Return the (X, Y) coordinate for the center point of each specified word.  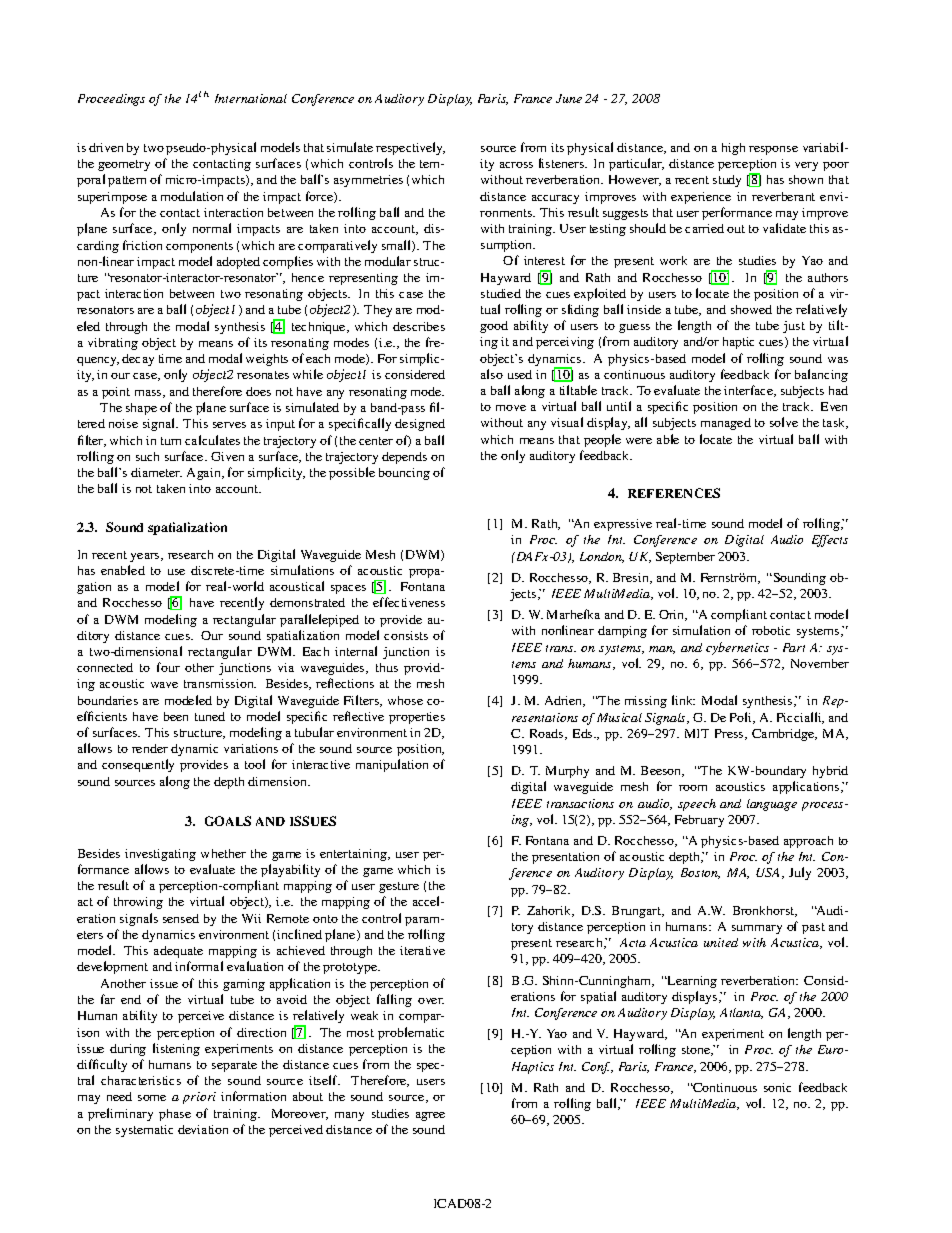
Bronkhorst (765, 911)
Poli (742, 718)
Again (205, 474)
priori (199, 1098)
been (176, 716)
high (733, 149)
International (251, 98)
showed (751, 309)
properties (417, 718)
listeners (562, 163)
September (685, 558)
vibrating (113, 344)
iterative (422, 950)
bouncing (404, 474)
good (494, 327)
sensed (181, 918)
